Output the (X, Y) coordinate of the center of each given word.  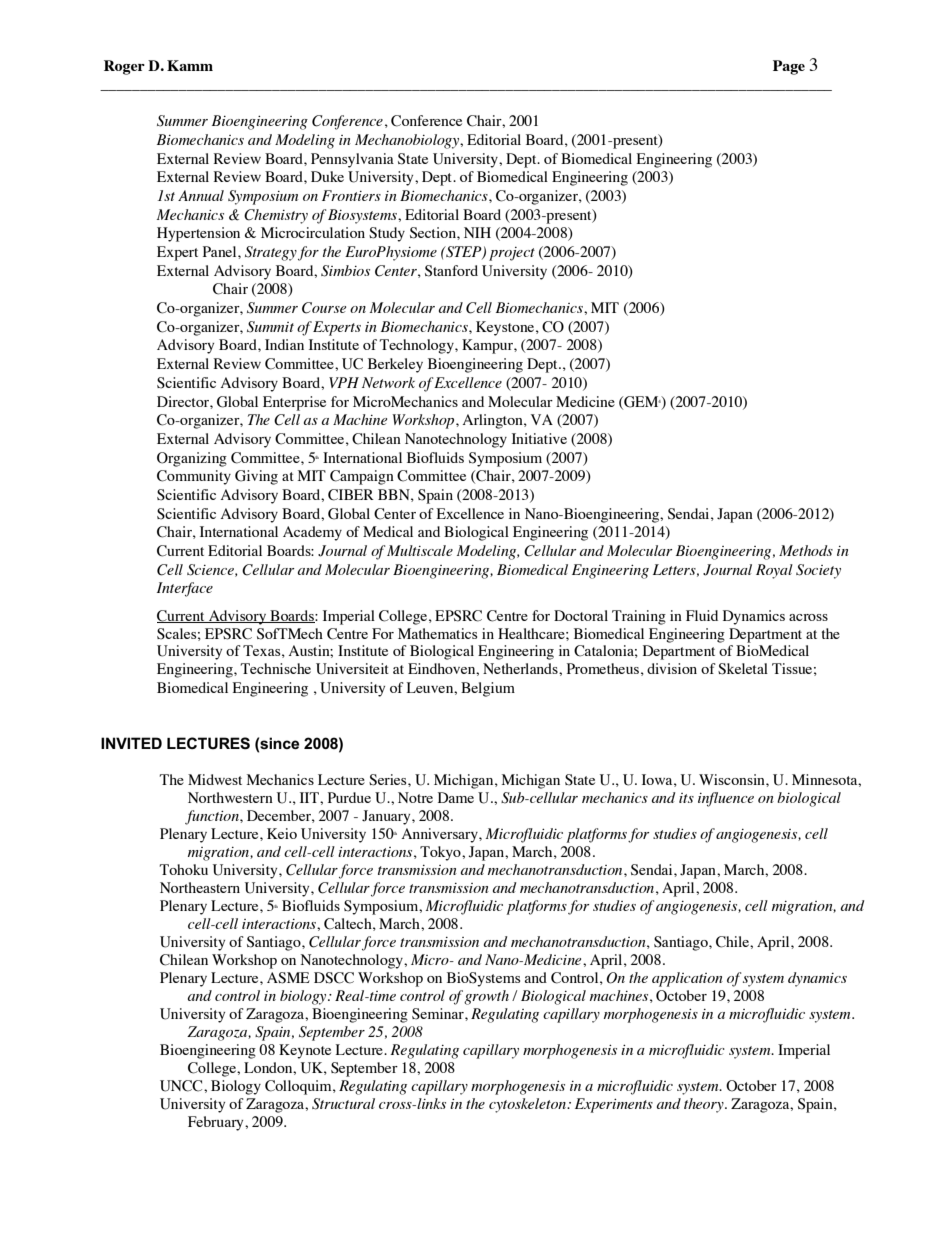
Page (789, 67)
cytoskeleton (528, 1105)
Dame (456, 797)
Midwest (215, 779)
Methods (806, 550)
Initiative (539, 438)
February (217, 1123)
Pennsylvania (352, 160)
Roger (124, 67)
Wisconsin (733, 779)
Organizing (192, 459)
